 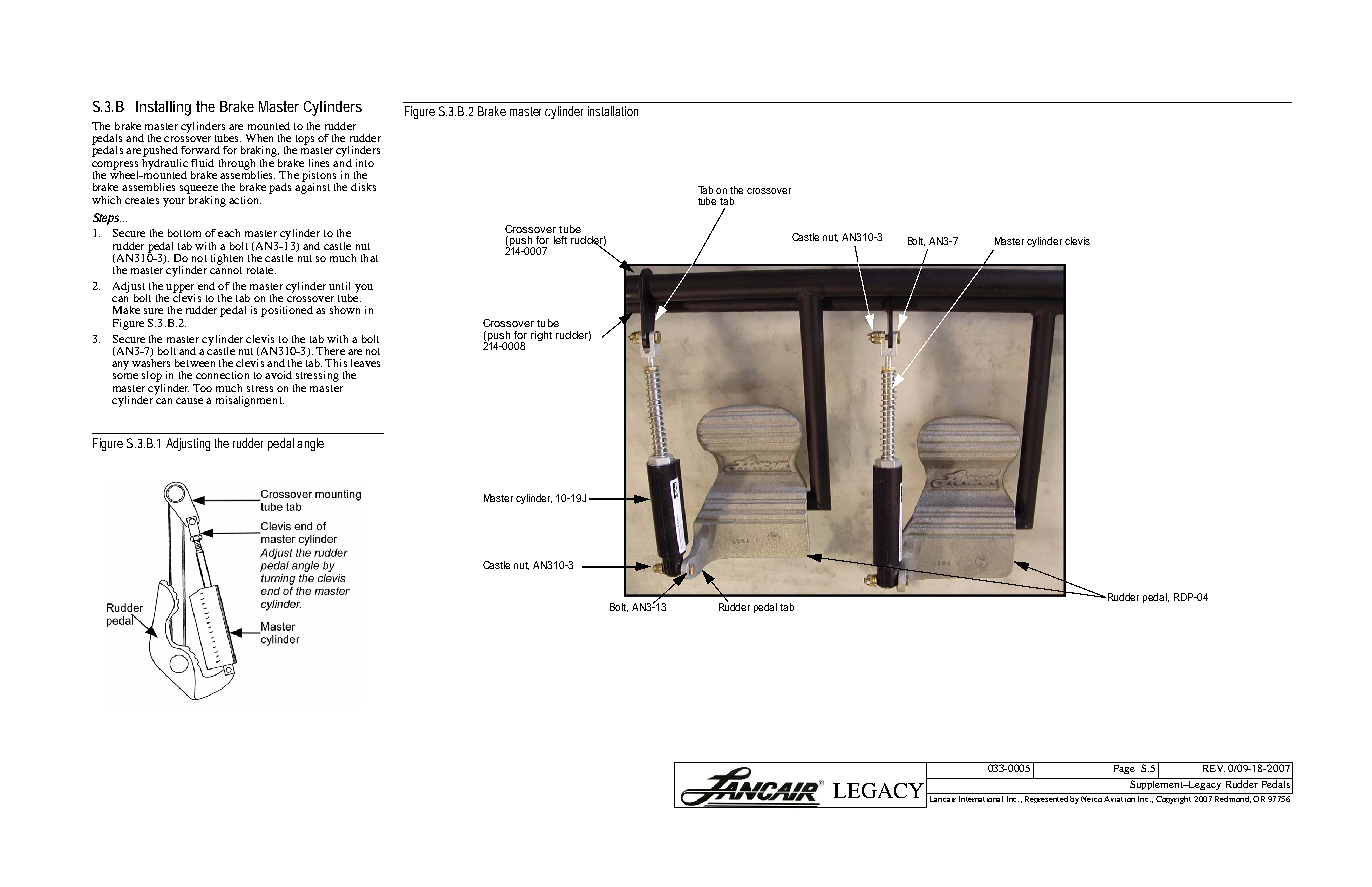 What do you see at coordinates (310, 444) in the screenshot?
I see `angle` at bounding box center [310, 444].
